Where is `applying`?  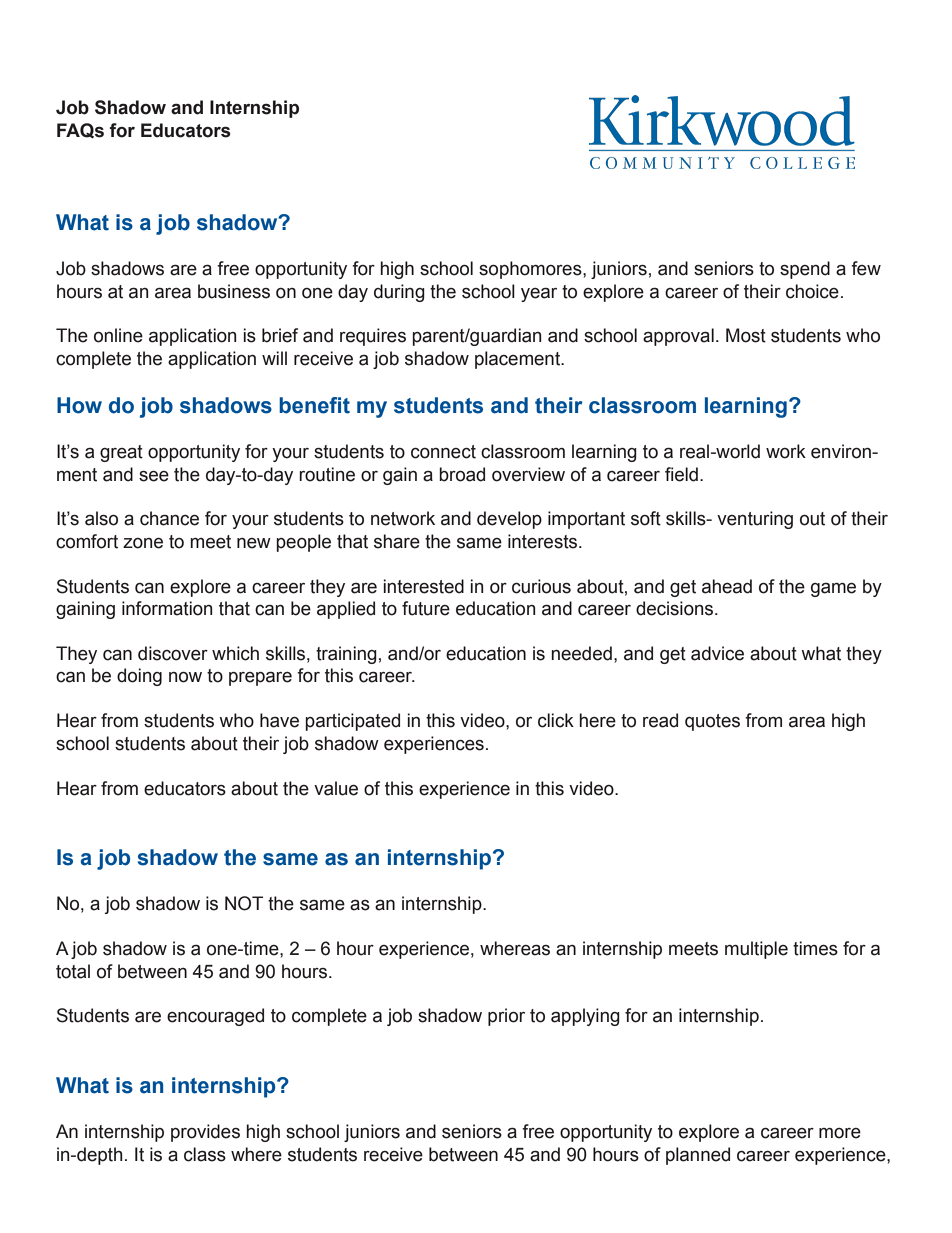 applying is located at coordinates (585, 1017).
